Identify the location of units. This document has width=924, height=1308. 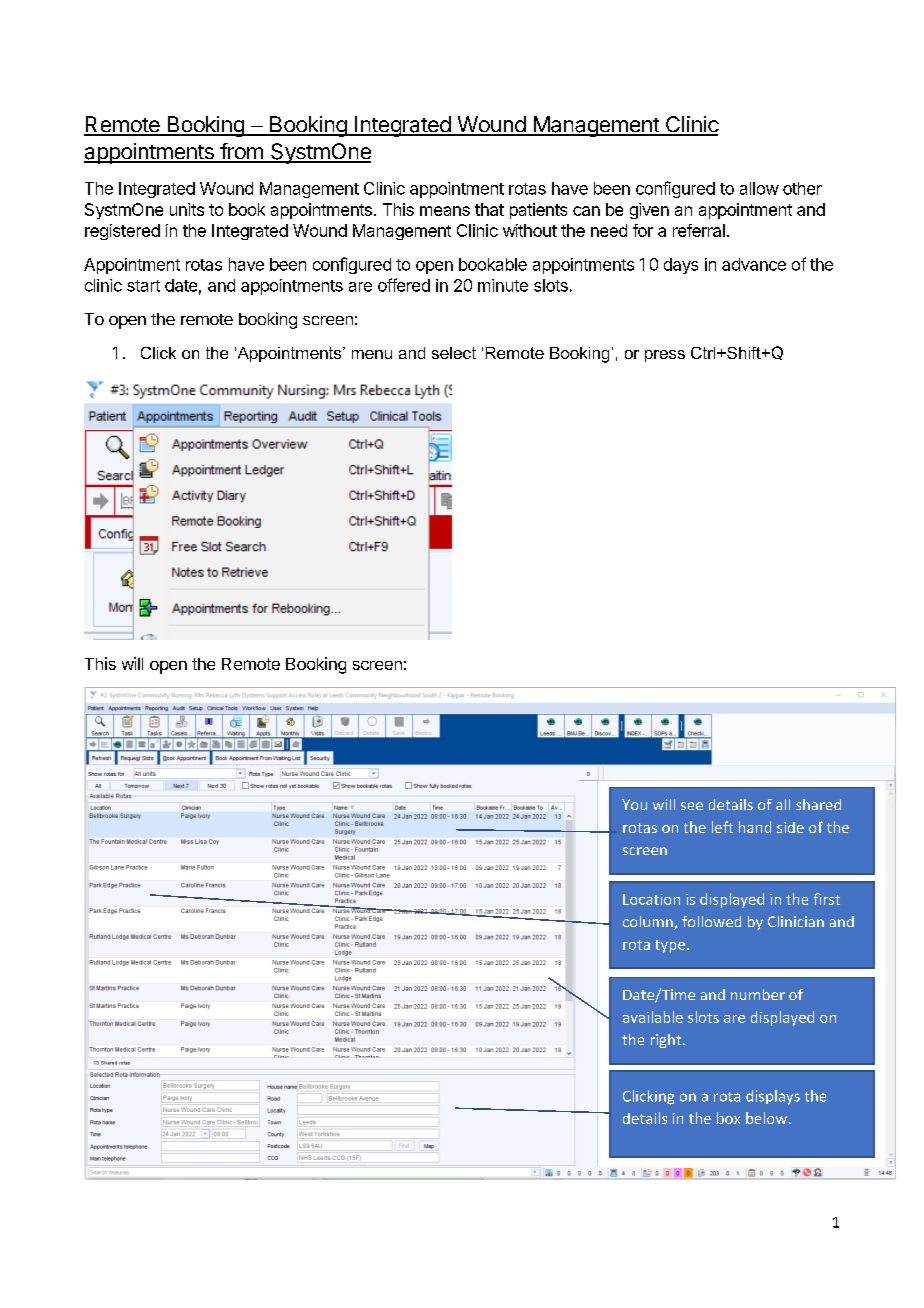
(187, 209).
